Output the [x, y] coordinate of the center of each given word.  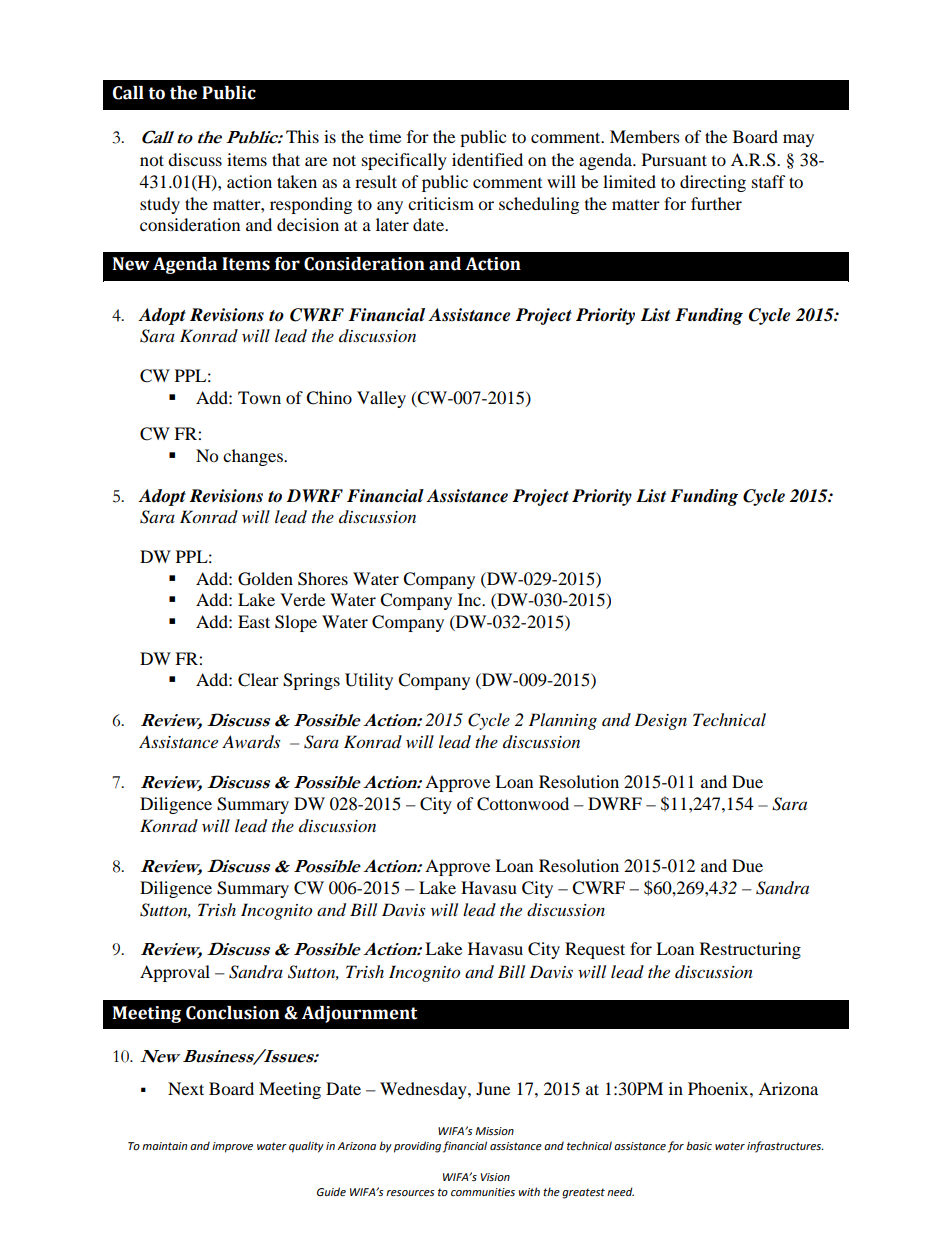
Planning [563, 721]
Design [660, 721]
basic [699, 1145]
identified [487, 159]
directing [713, 183]
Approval [175, 973]
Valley [381, 399]
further [716, 203]
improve [232, 1147]
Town [259, 397]
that [286, 159]
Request [595, 950]
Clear [258, 680]
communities [483, 1192]
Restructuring [750, 950]
